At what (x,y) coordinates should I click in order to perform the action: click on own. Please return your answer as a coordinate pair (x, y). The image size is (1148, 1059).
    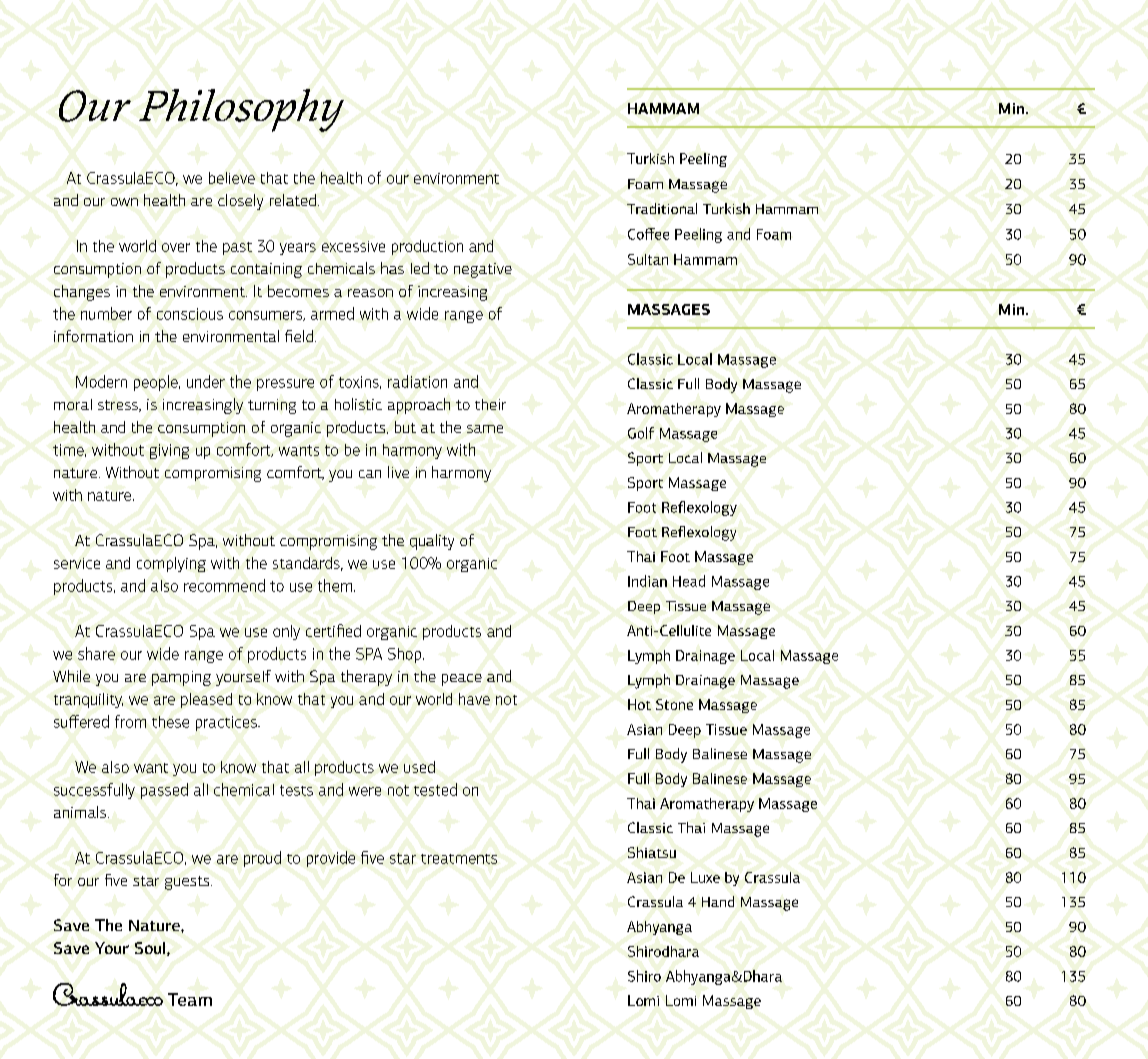
    Looking at the image, I should click on (124, 202).
